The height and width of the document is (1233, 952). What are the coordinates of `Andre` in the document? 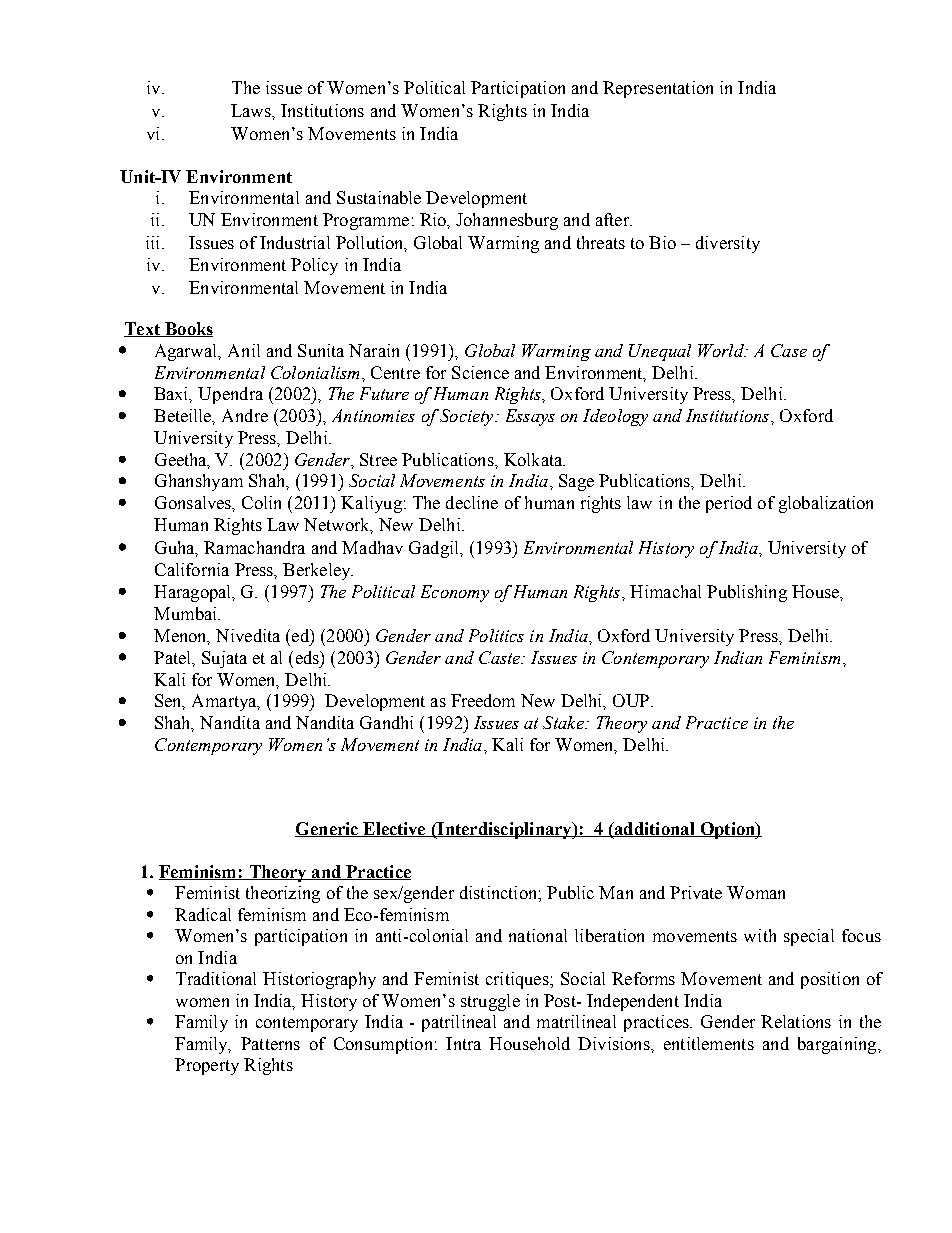 It's located at (245, 415).
